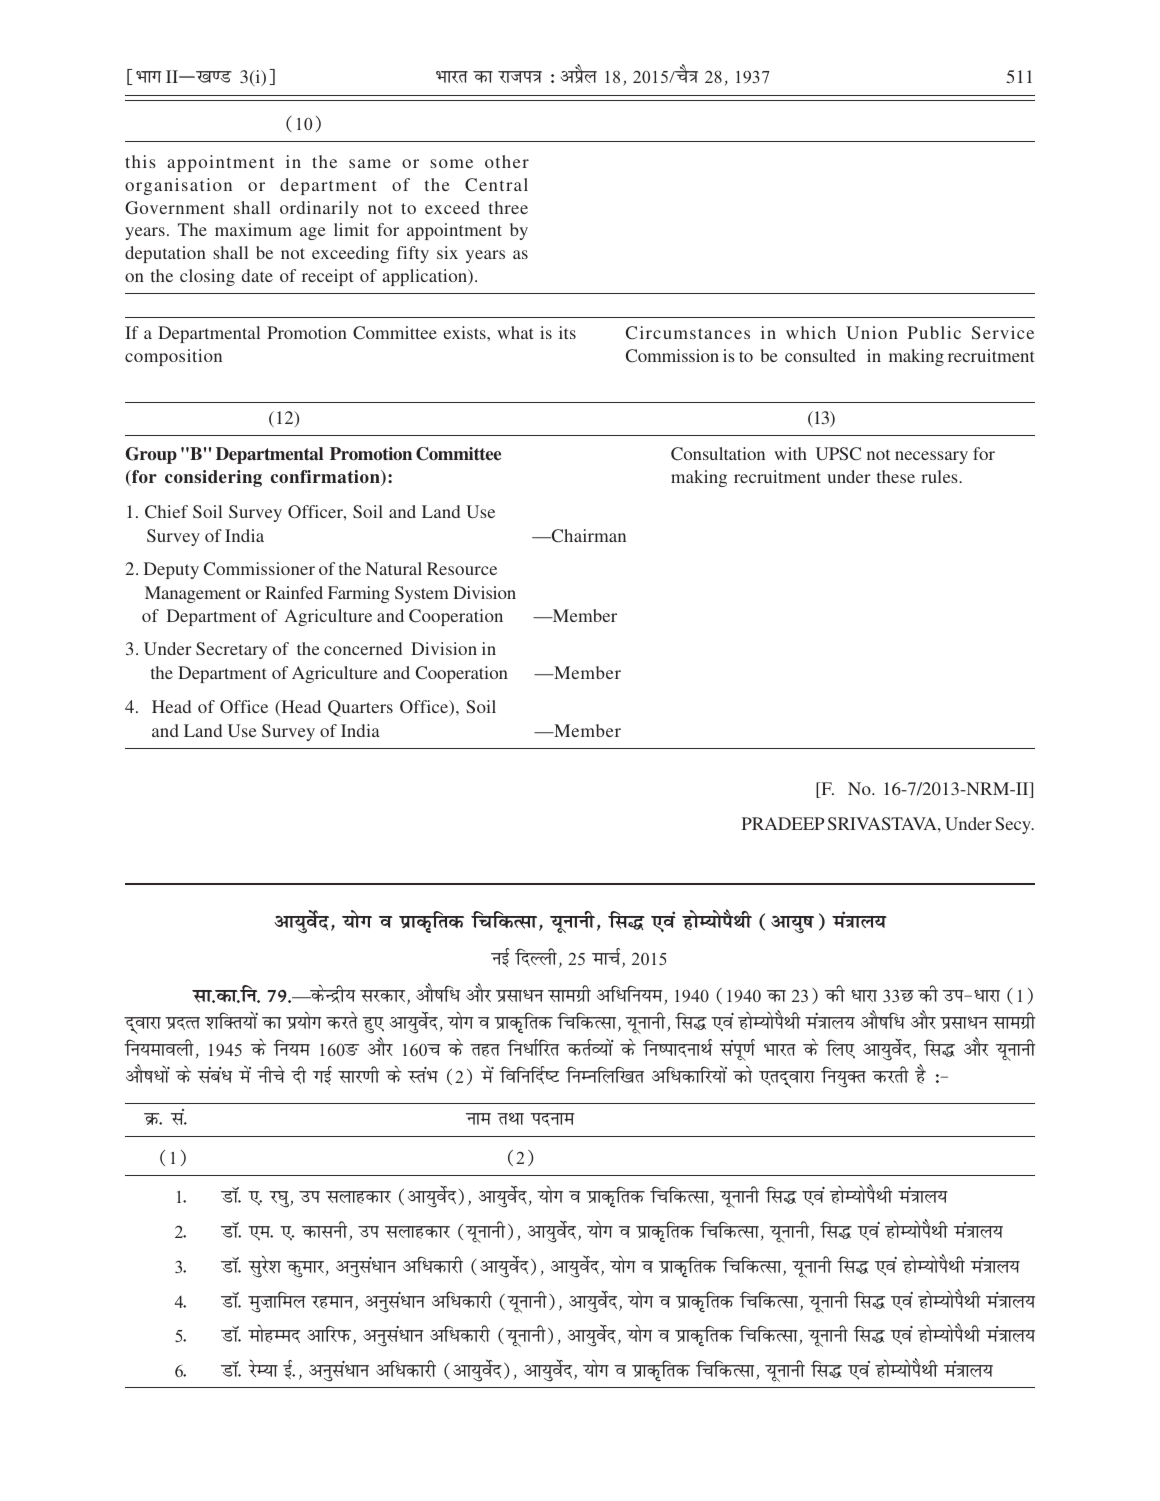 This image has width=1160, height=1501. I want to click on rules, so click(940, 476).
